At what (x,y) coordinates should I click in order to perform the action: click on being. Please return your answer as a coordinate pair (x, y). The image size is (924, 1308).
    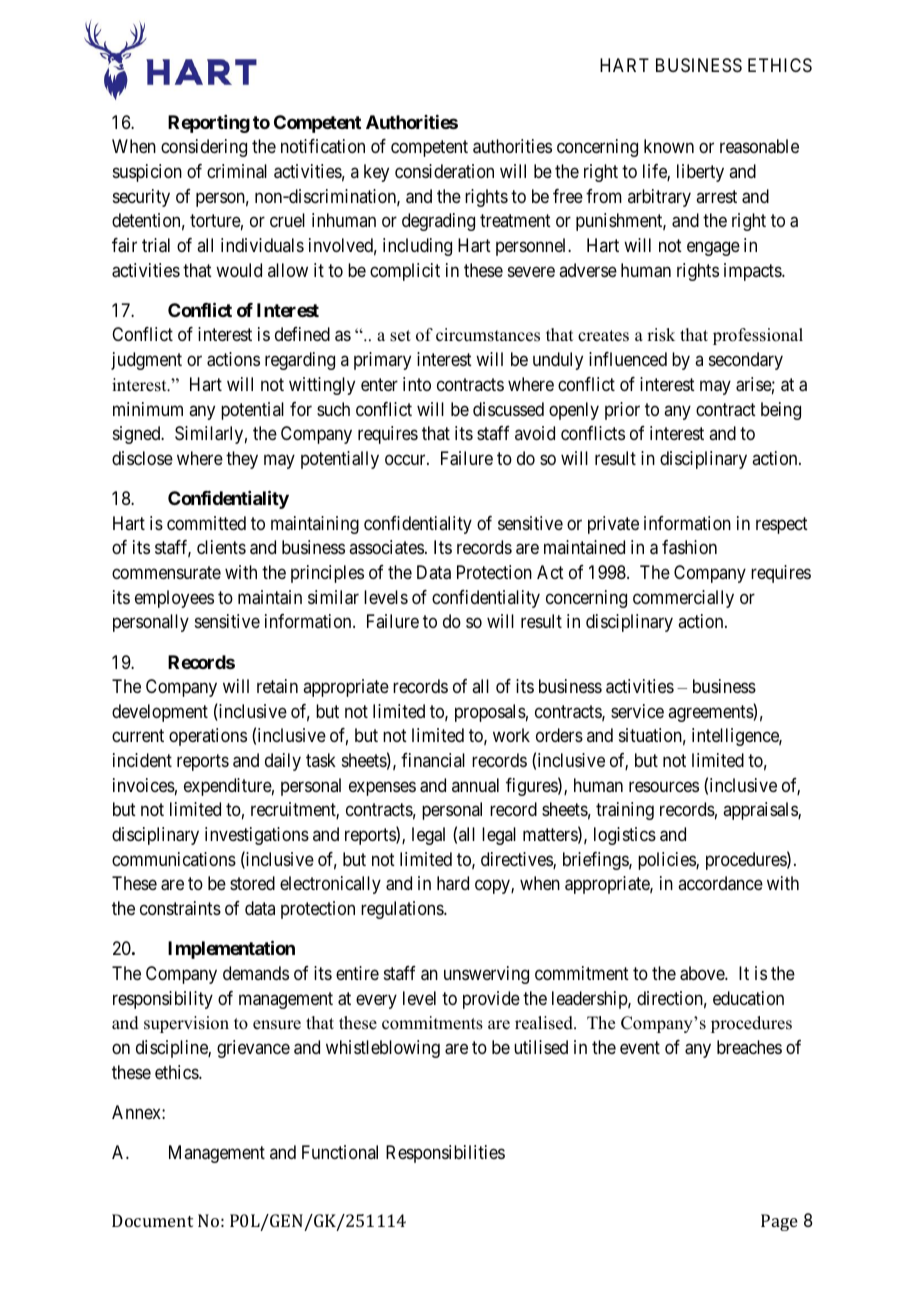
    Looking at the image, I should click on (781, 411).
